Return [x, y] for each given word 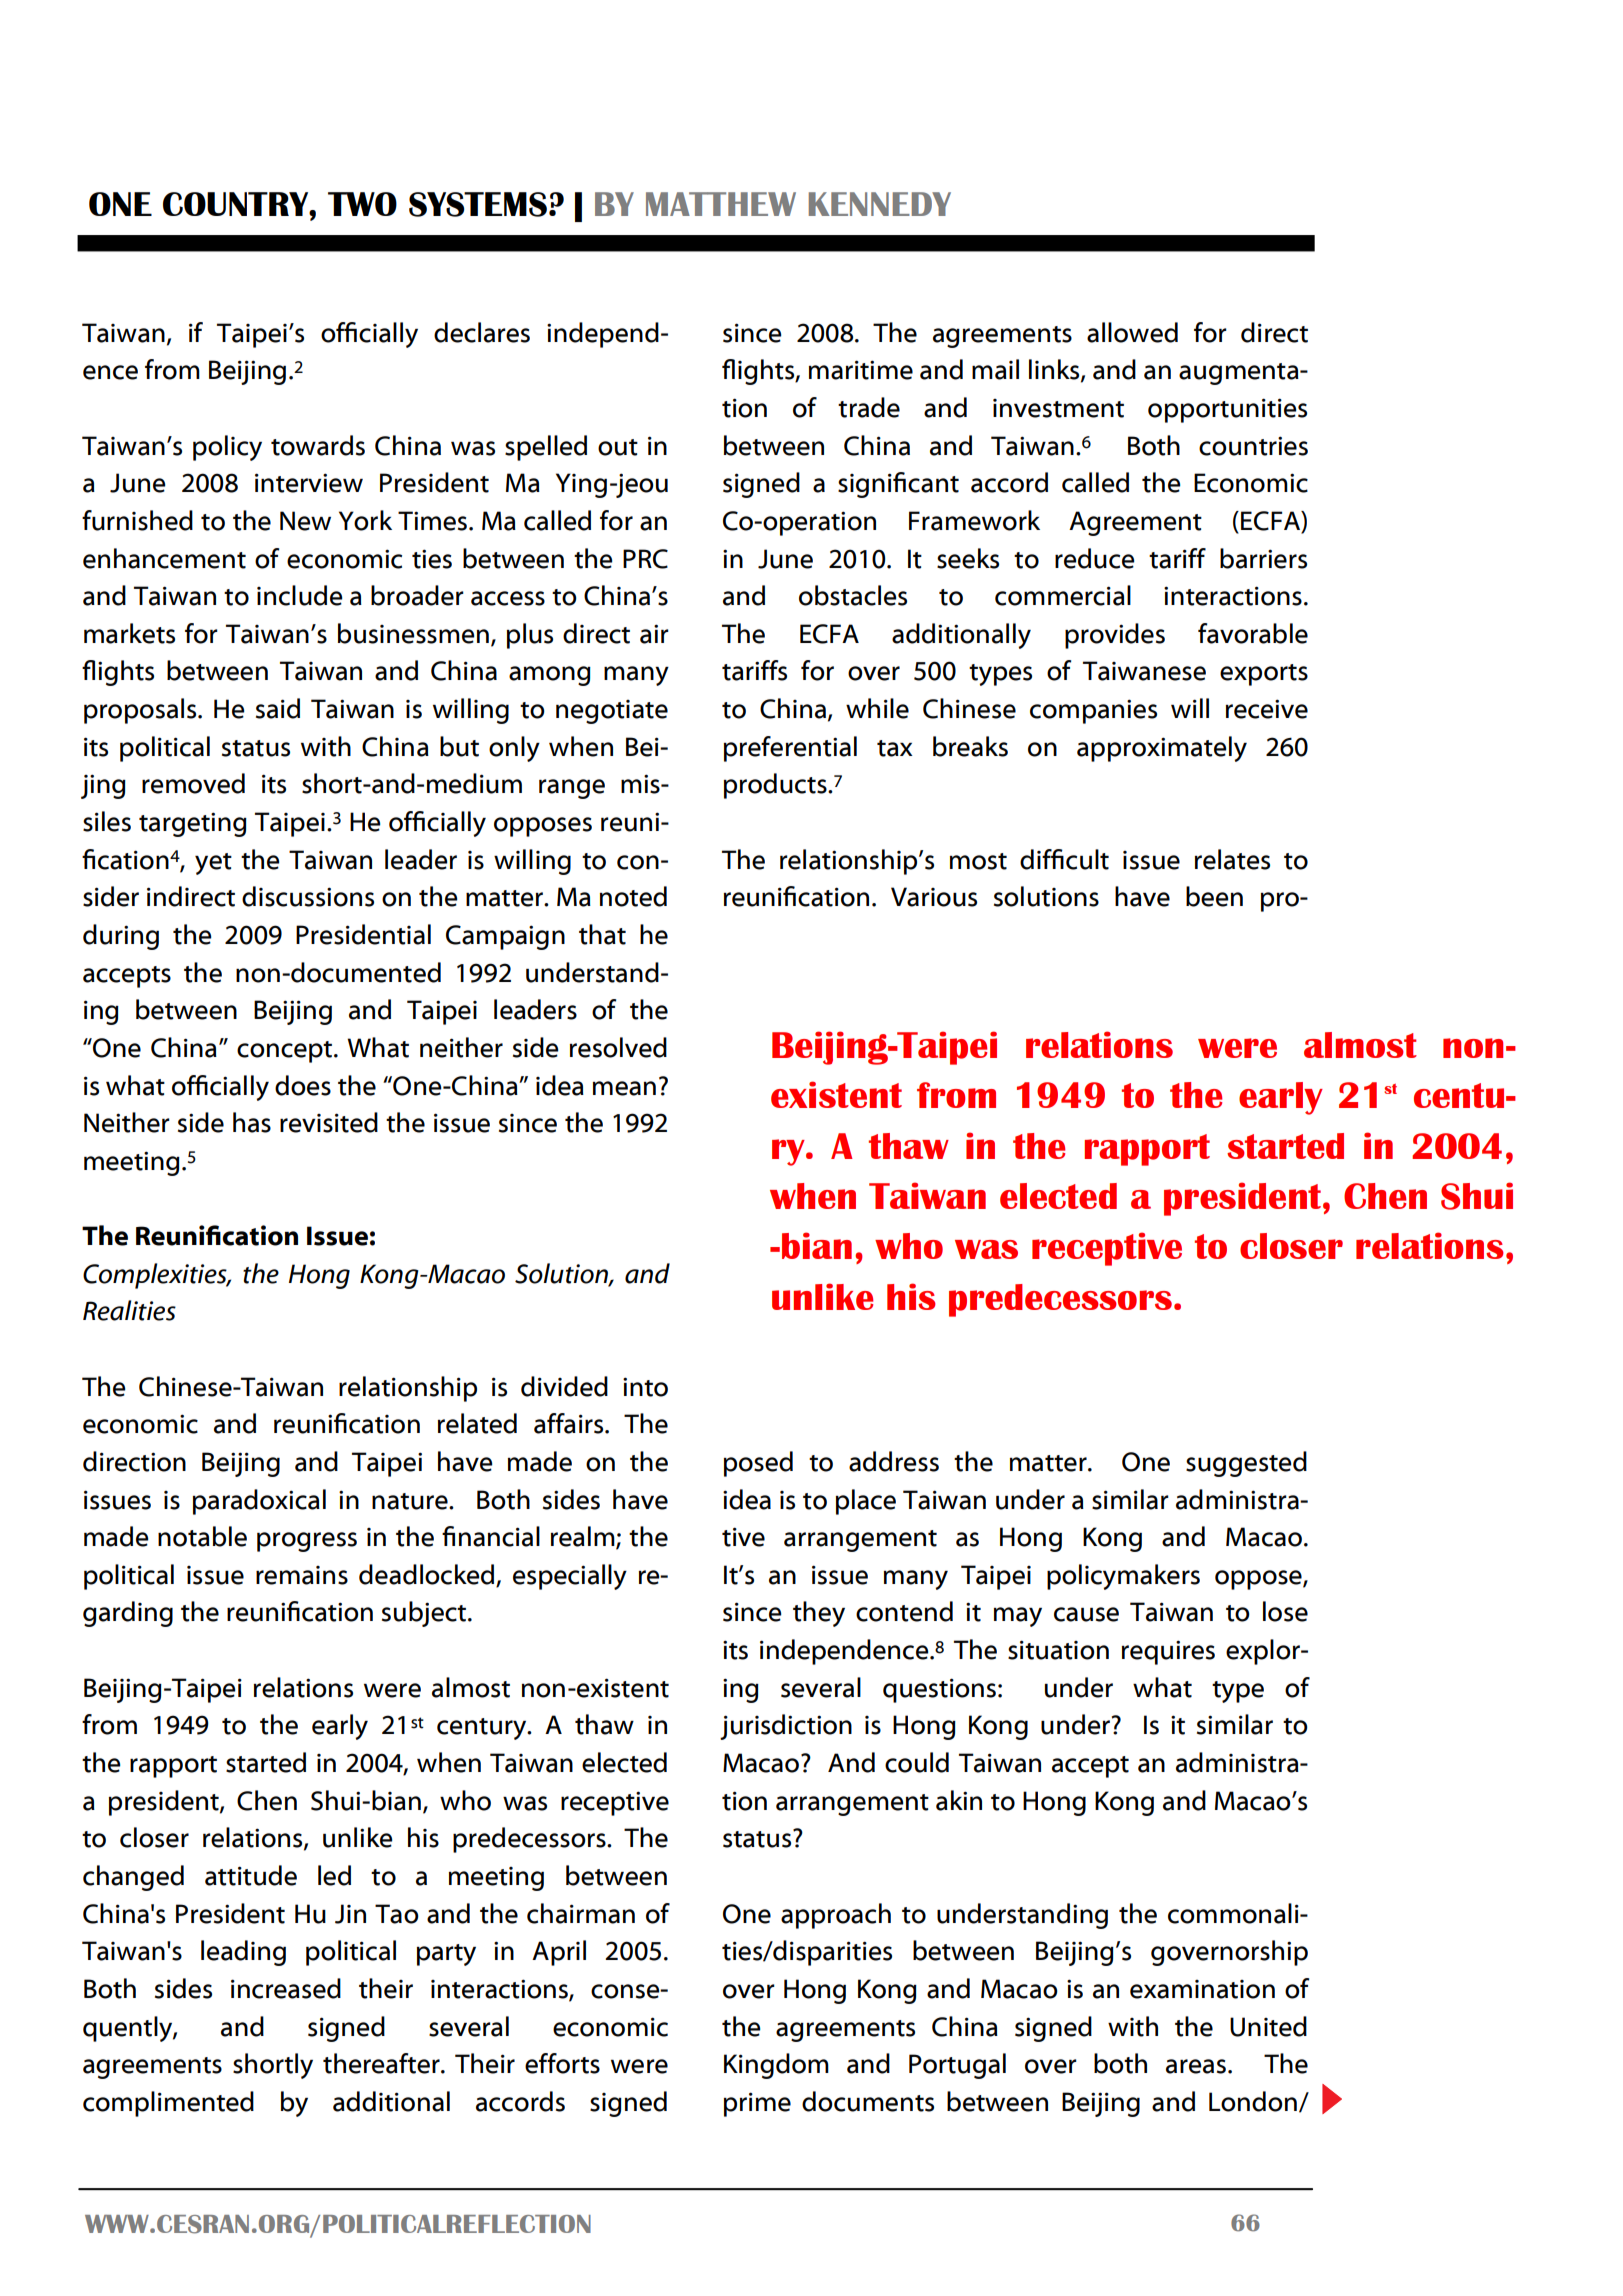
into [645, 1387]
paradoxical [259, 1502]
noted [633, 896]
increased [286, 1988]
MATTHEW [721, 204]
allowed [1132, 332]
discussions [308, 896]
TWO [362, 204]
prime [757, 2104]
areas [1196, 2066]
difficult [1064, 859]
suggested [1246, 1464]
